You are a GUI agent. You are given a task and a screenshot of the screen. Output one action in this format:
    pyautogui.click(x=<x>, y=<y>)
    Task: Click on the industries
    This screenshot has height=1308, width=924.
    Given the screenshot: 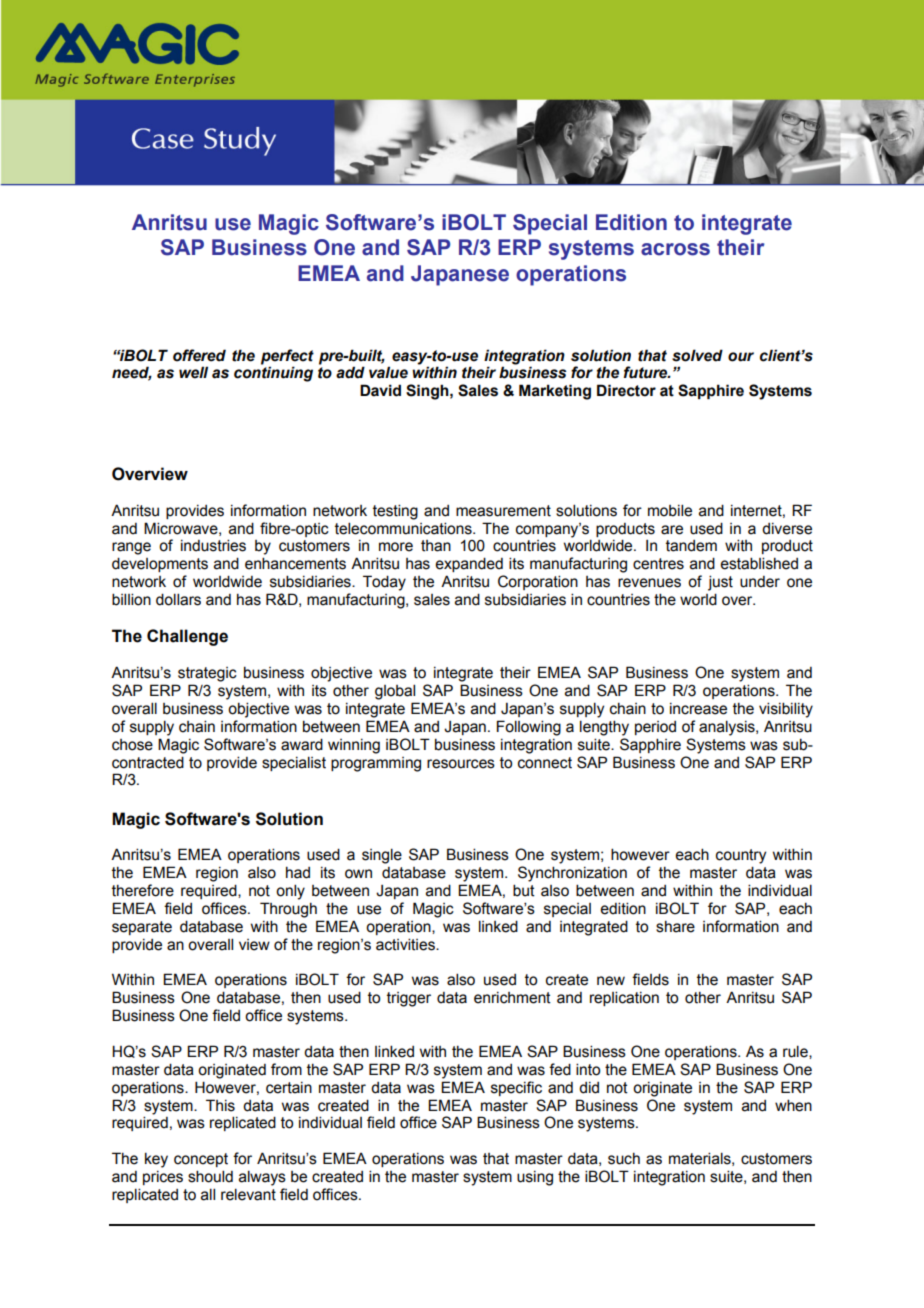 What is the action you would take?
    pyautogui.click(x=213, y=545)
